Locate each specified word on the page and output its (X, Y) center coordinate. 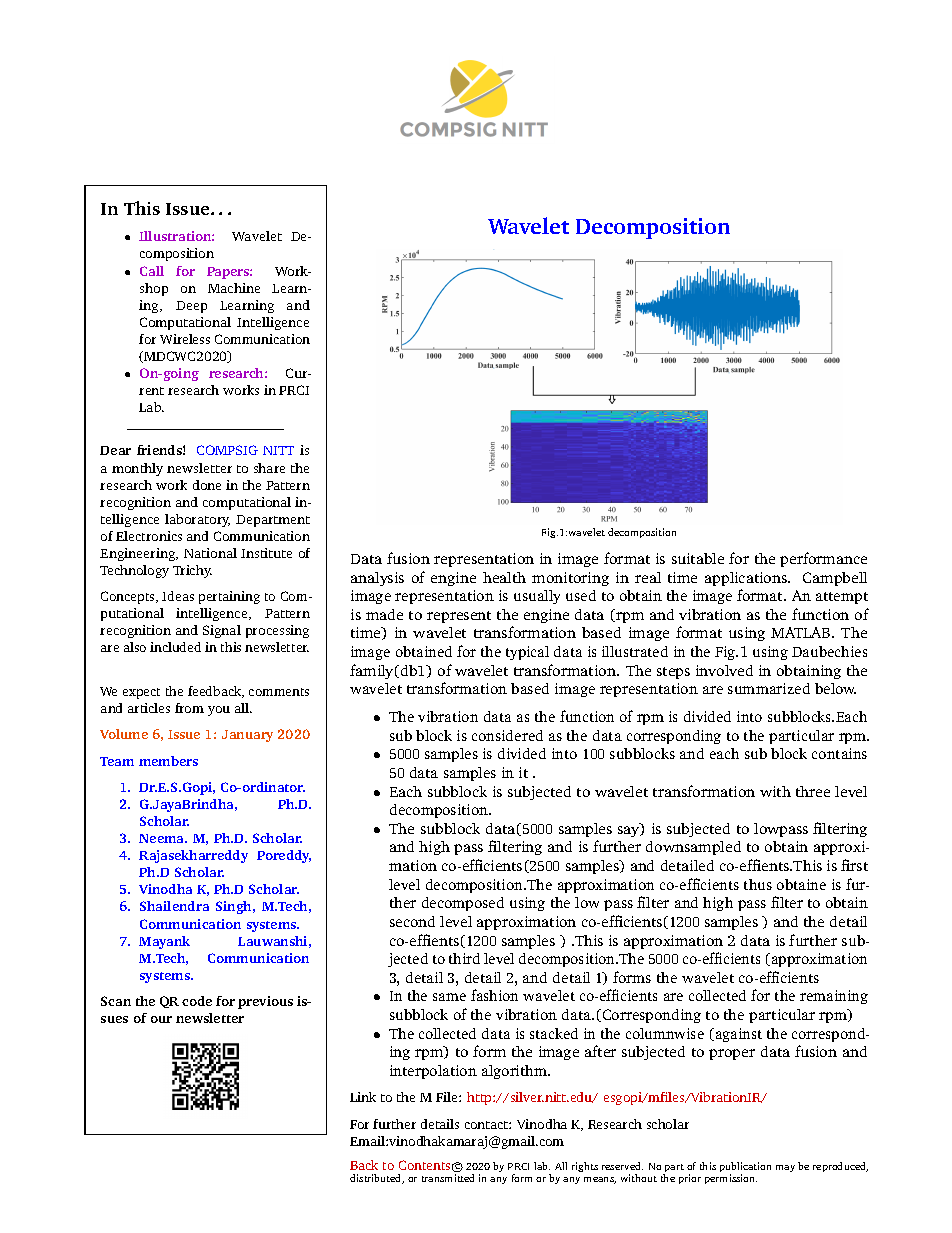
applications (747, 579)
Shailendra (174, 906)
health (504, 577)
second (412, 921)
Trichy (192, 571)
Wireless (185, 339)
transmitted (448, 1178)
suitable (698, 558)
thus (758, 884)
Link (363, 1097)
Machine (234, 288)
